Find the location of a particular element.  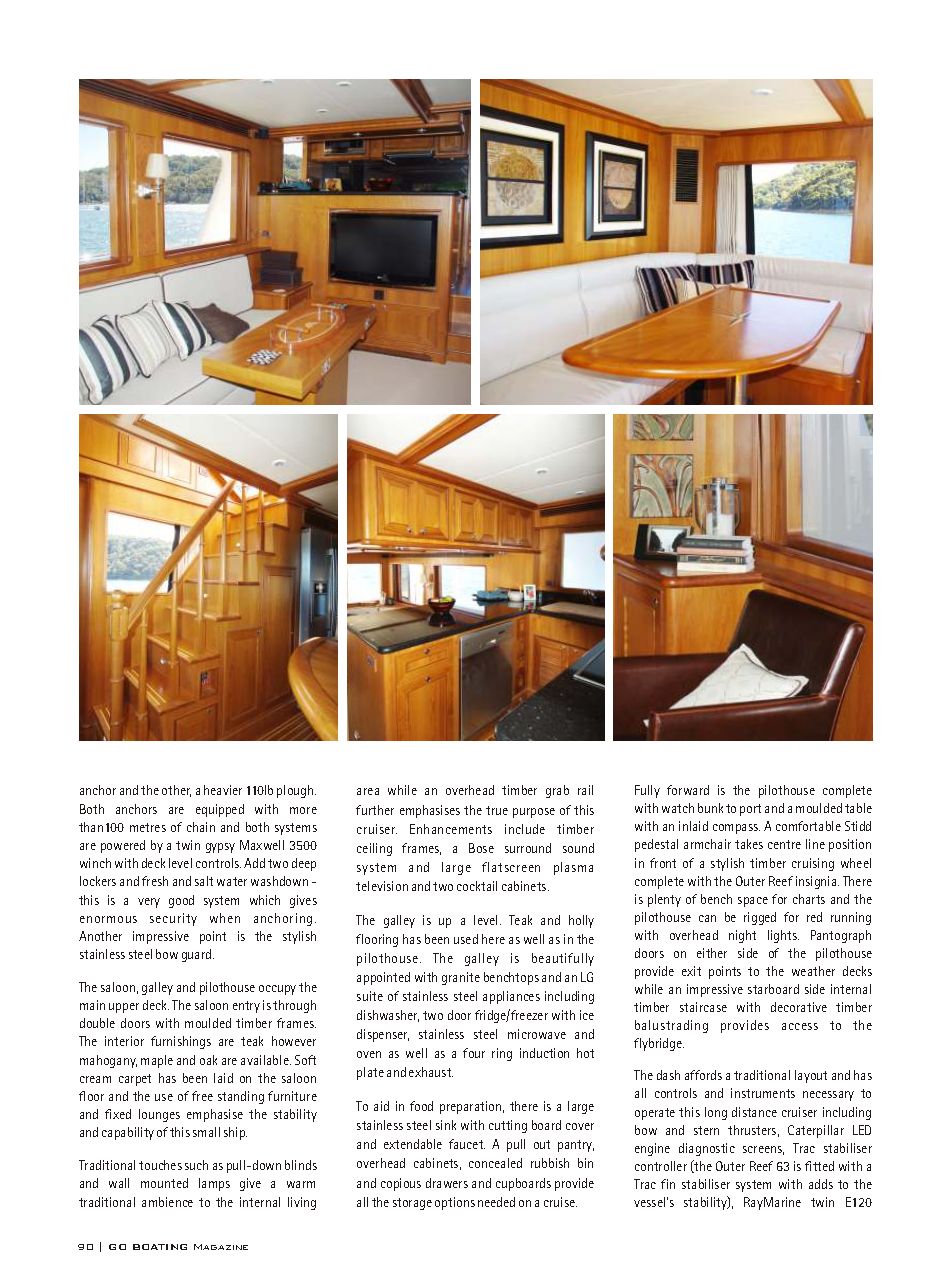

adds is located at coordinates (821, 1184).
